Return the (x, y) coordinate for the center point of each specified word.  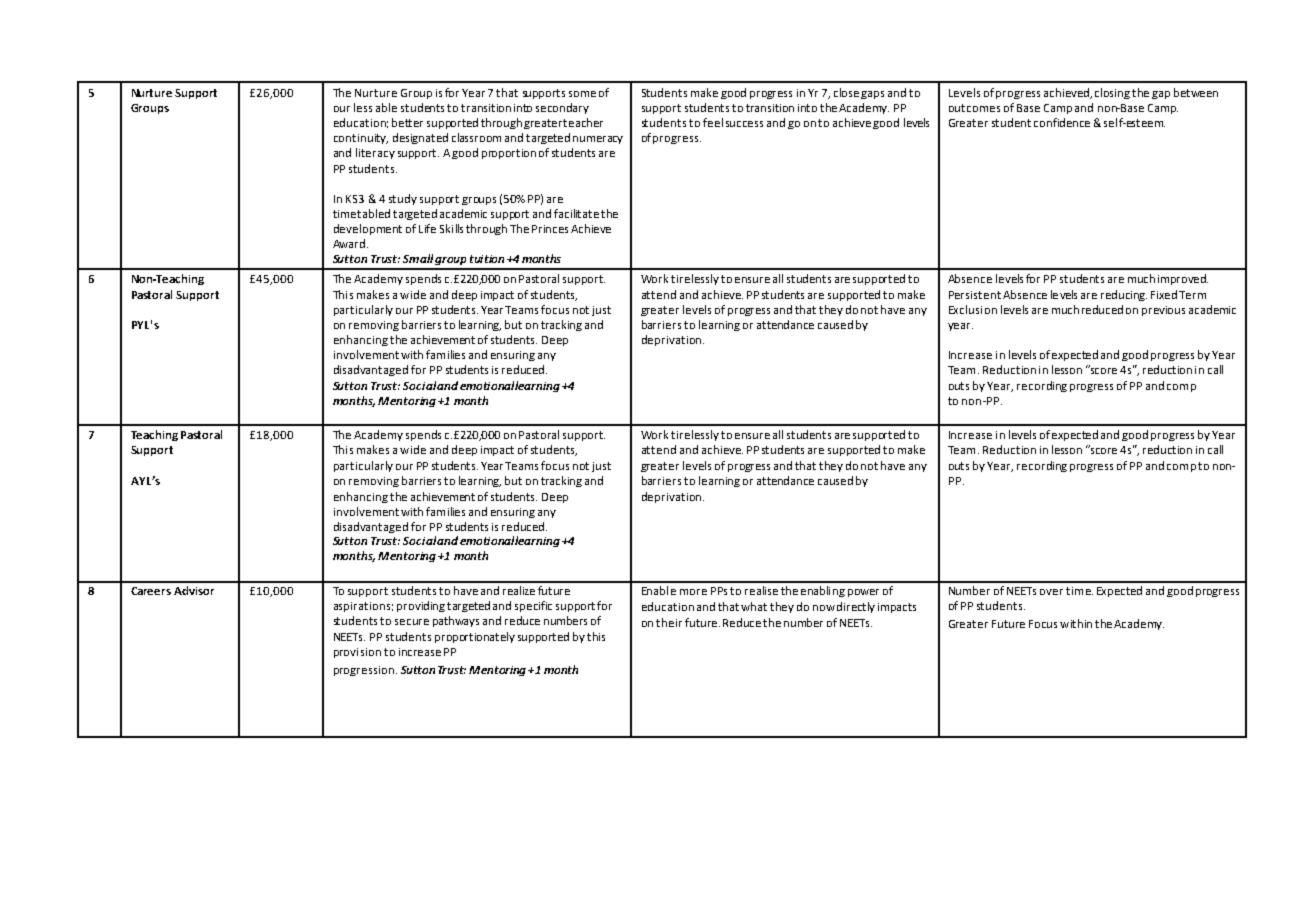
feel (713, 122)
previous (1163, 311)
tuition (487, 259)
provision (357, 653)
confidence (1062, 122)
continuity (361, 139)
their (669, 622)
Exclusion (973, 309)
